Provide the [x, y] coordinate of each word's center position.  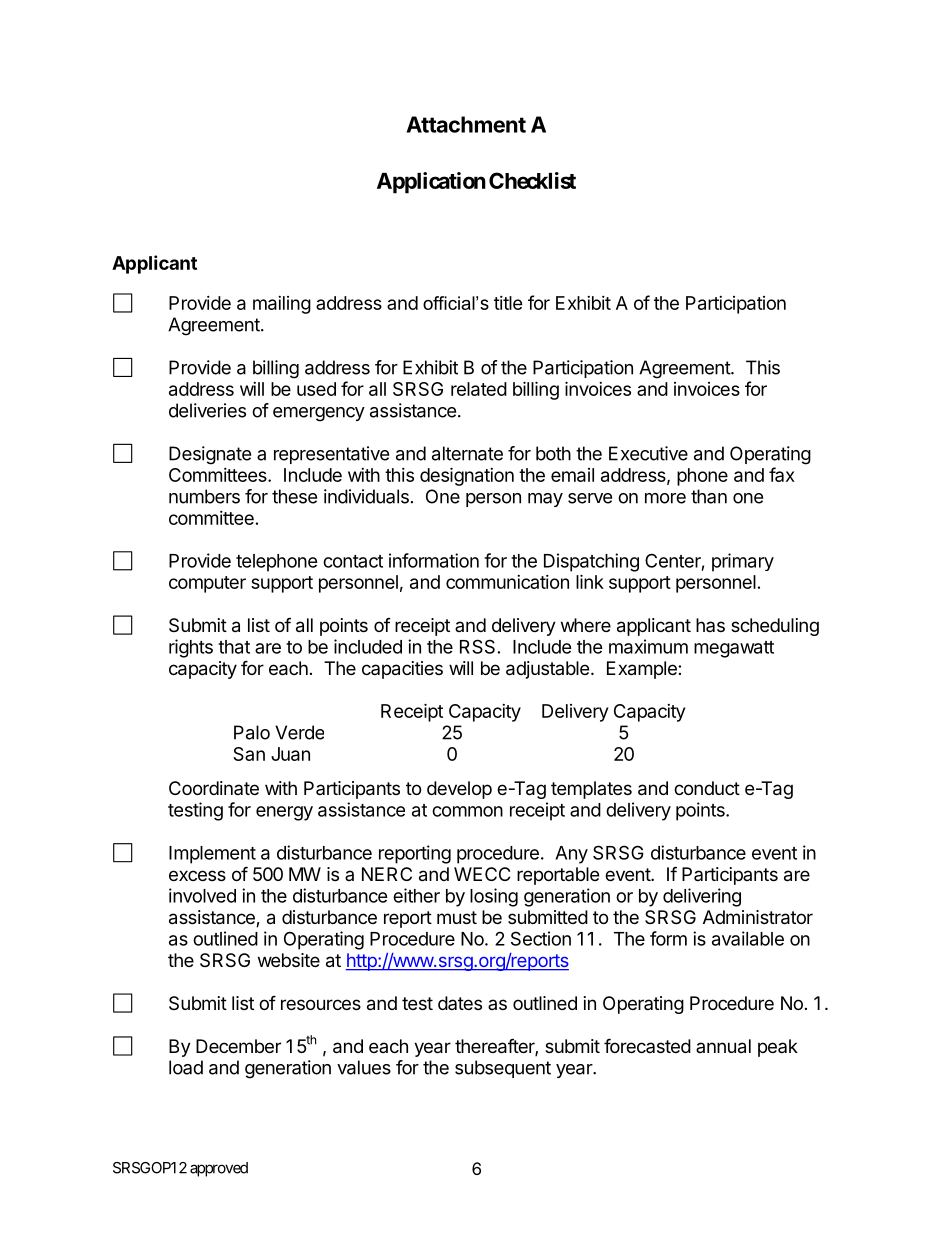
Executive [648, 453]
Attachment [466, 124]
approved [219, 1169]
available [748, 938]
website [289, 960]
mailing [282, 305]
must [457, 917]
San [249, 754]
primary [743, 562]
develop [459, 790]
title [508, 303]
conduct [707, 788]
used [316, 389]
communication [507, 582]
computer [207, 584]
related [479, 389]
